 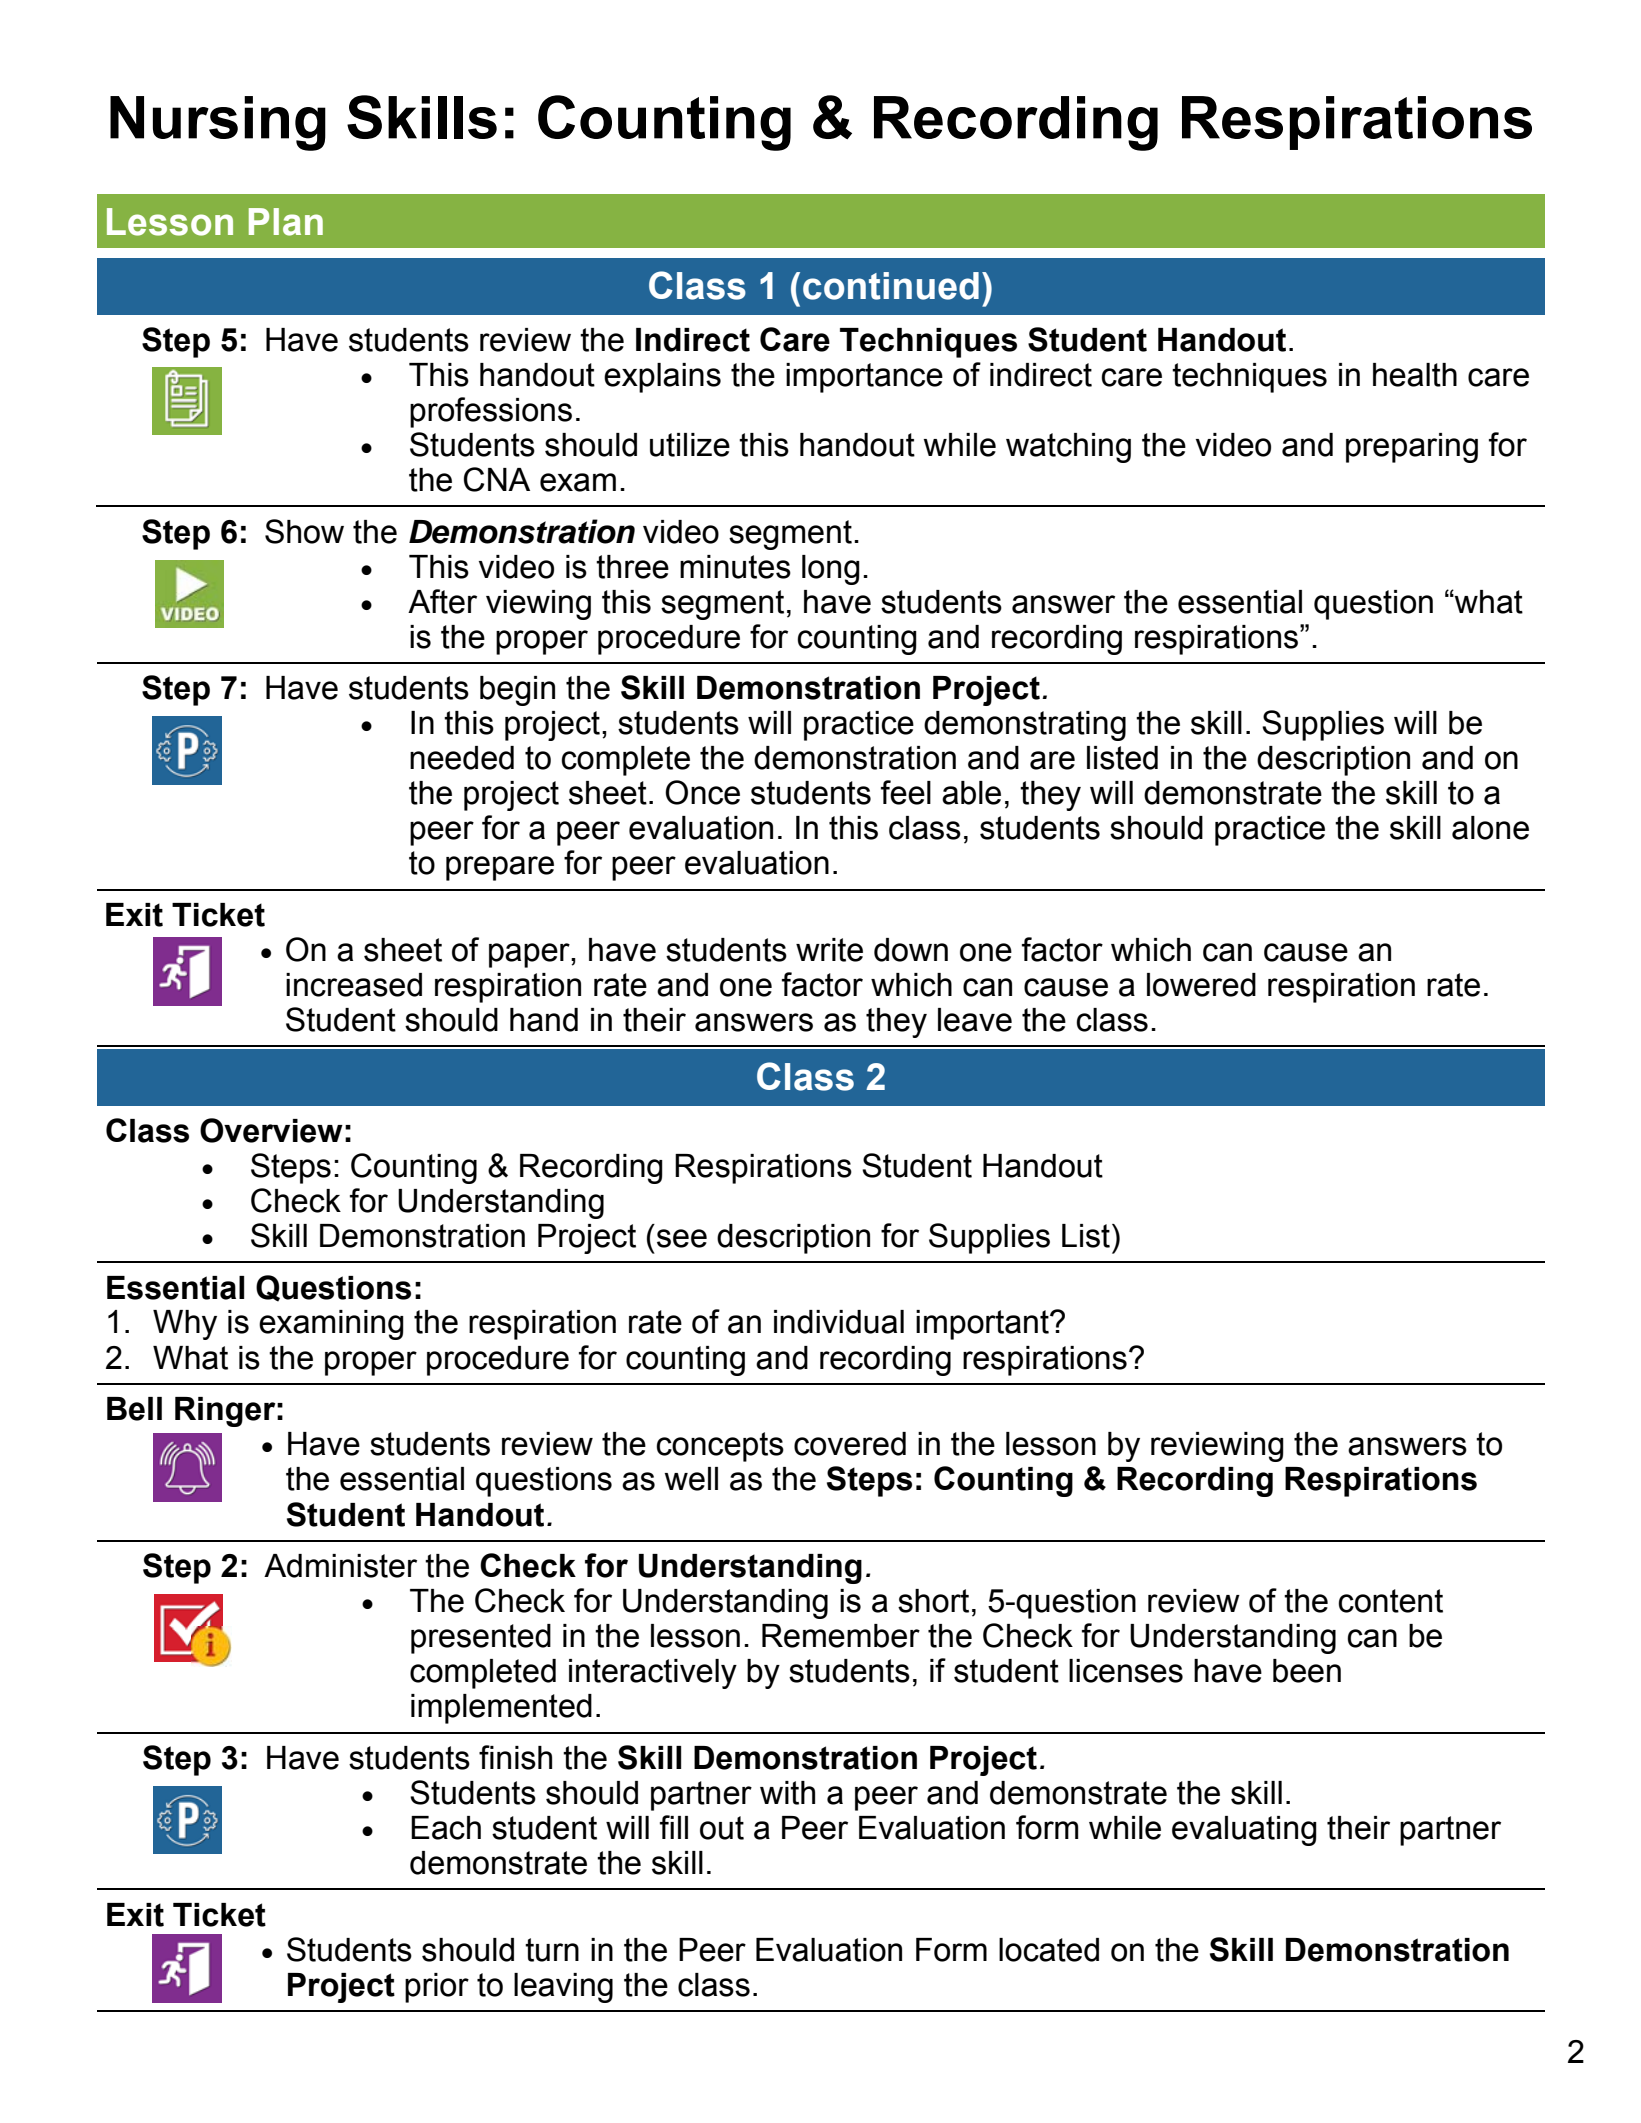 I want to click on Overview, so click(x=271, y=1130).
